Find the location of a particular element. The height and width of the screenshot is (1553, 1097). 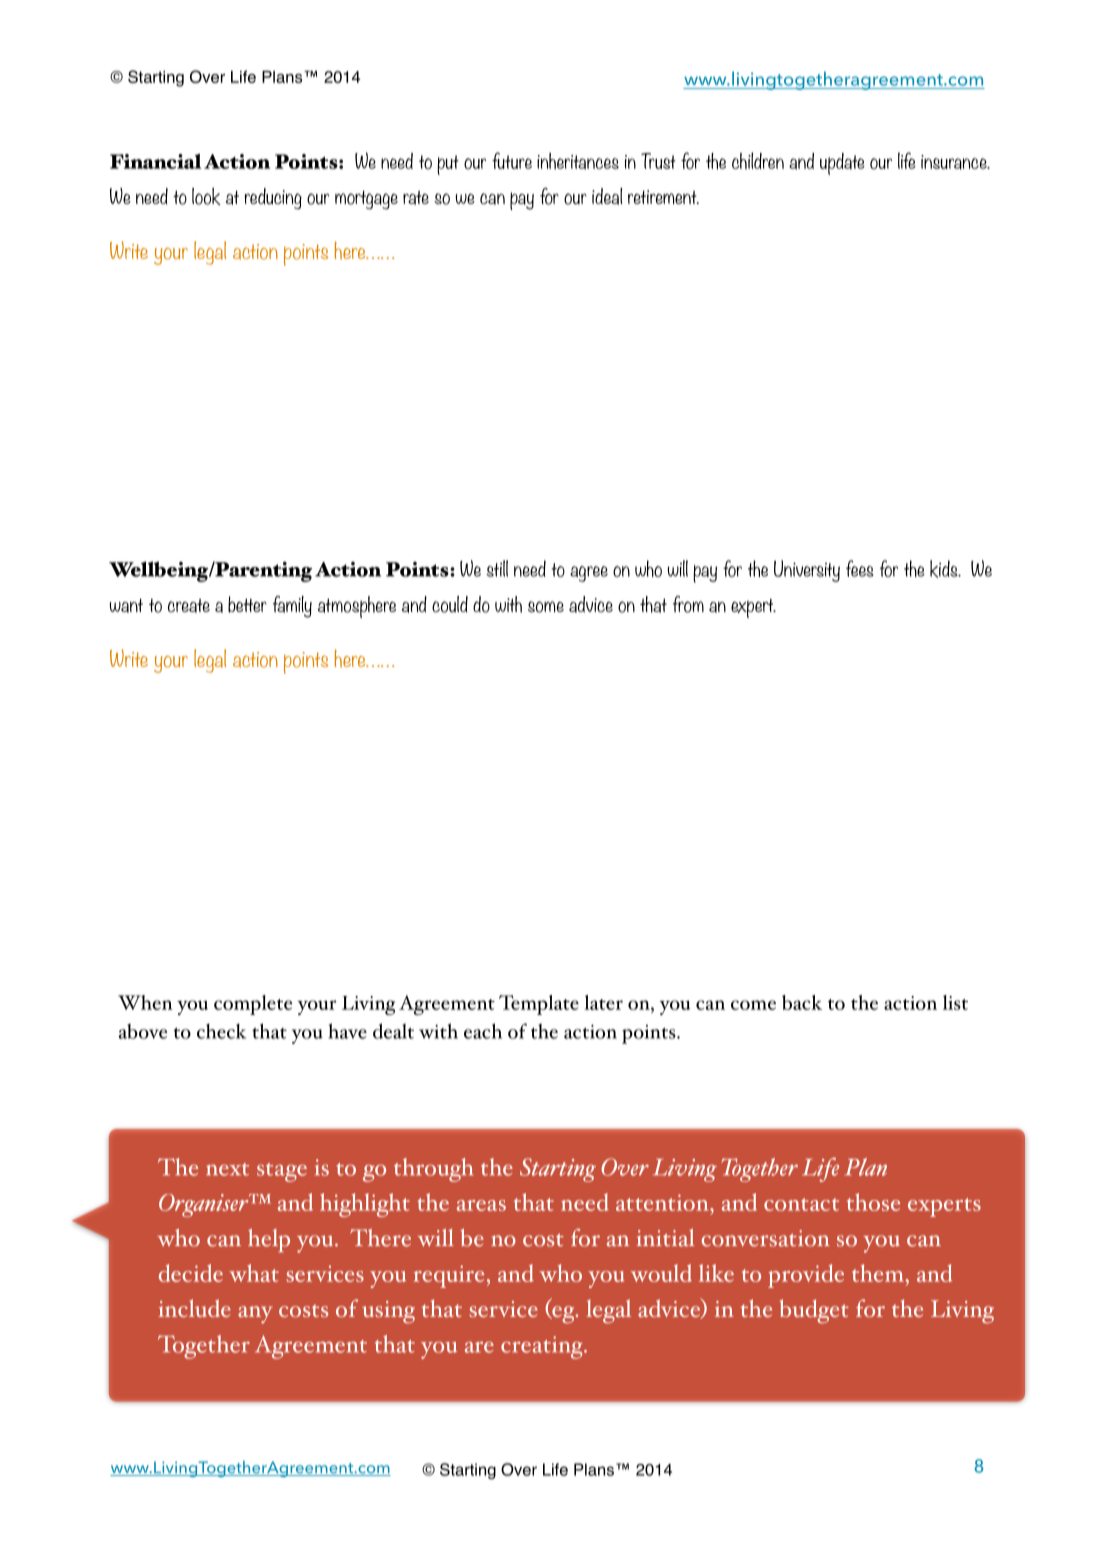

some is located at coordinates (546, 607).
